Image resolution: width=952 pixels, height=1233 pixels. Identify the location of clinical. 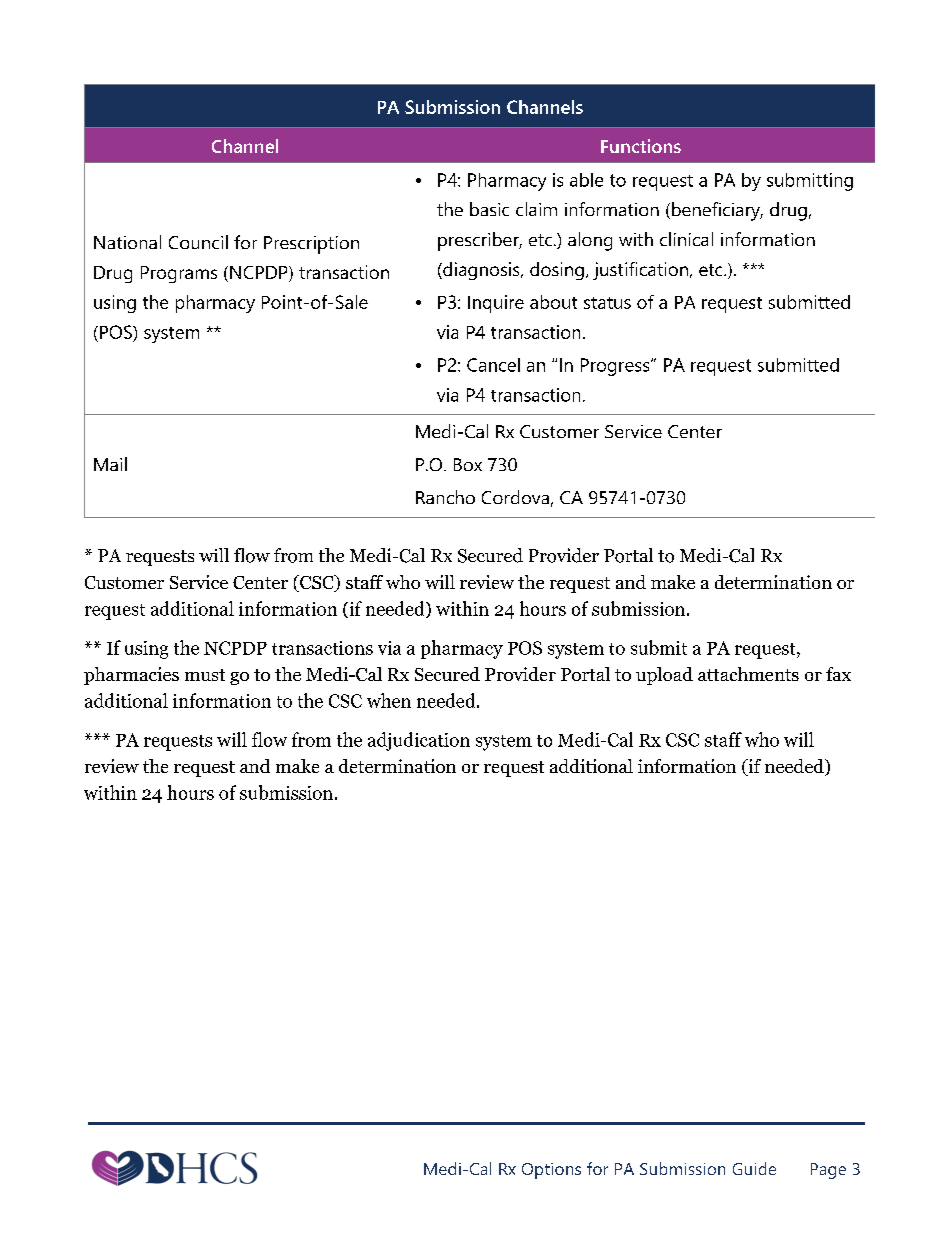
(686, 239).
